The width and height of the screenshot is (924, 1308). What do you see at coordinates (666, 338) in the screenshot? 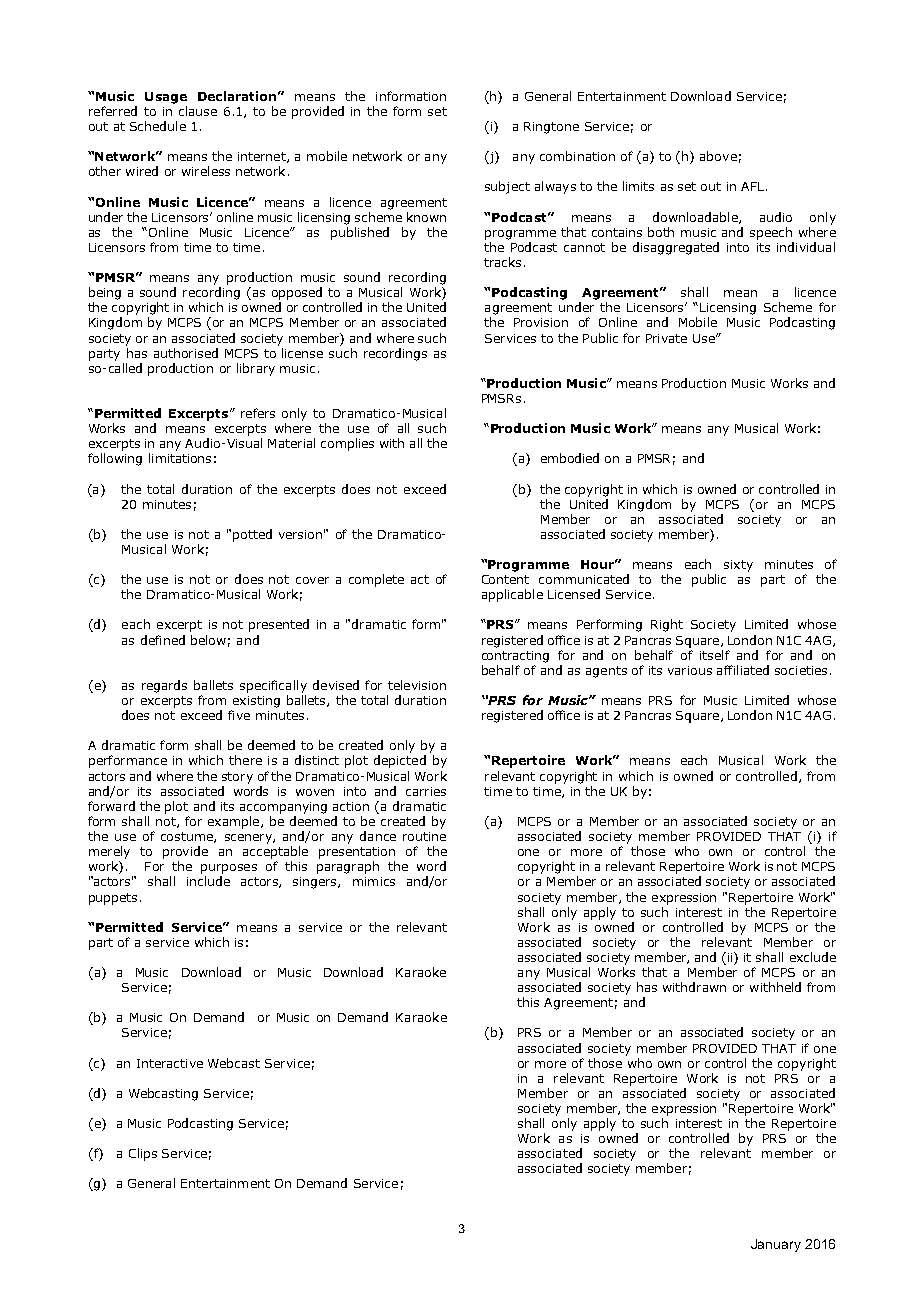
I see `Private` at bounding box center [666, 338].
